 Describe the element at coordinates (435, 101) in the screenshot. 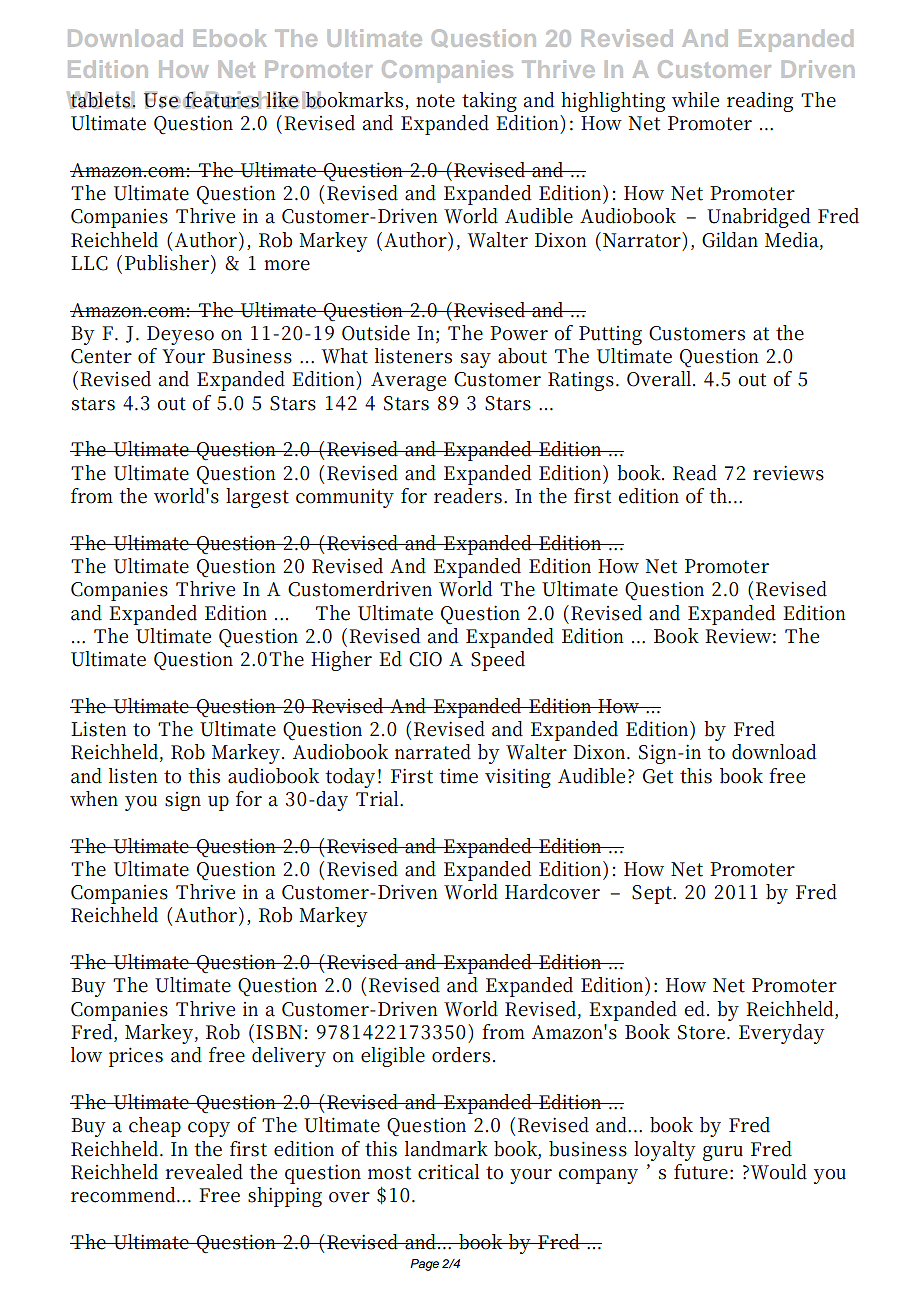

I see `note` at that location.
